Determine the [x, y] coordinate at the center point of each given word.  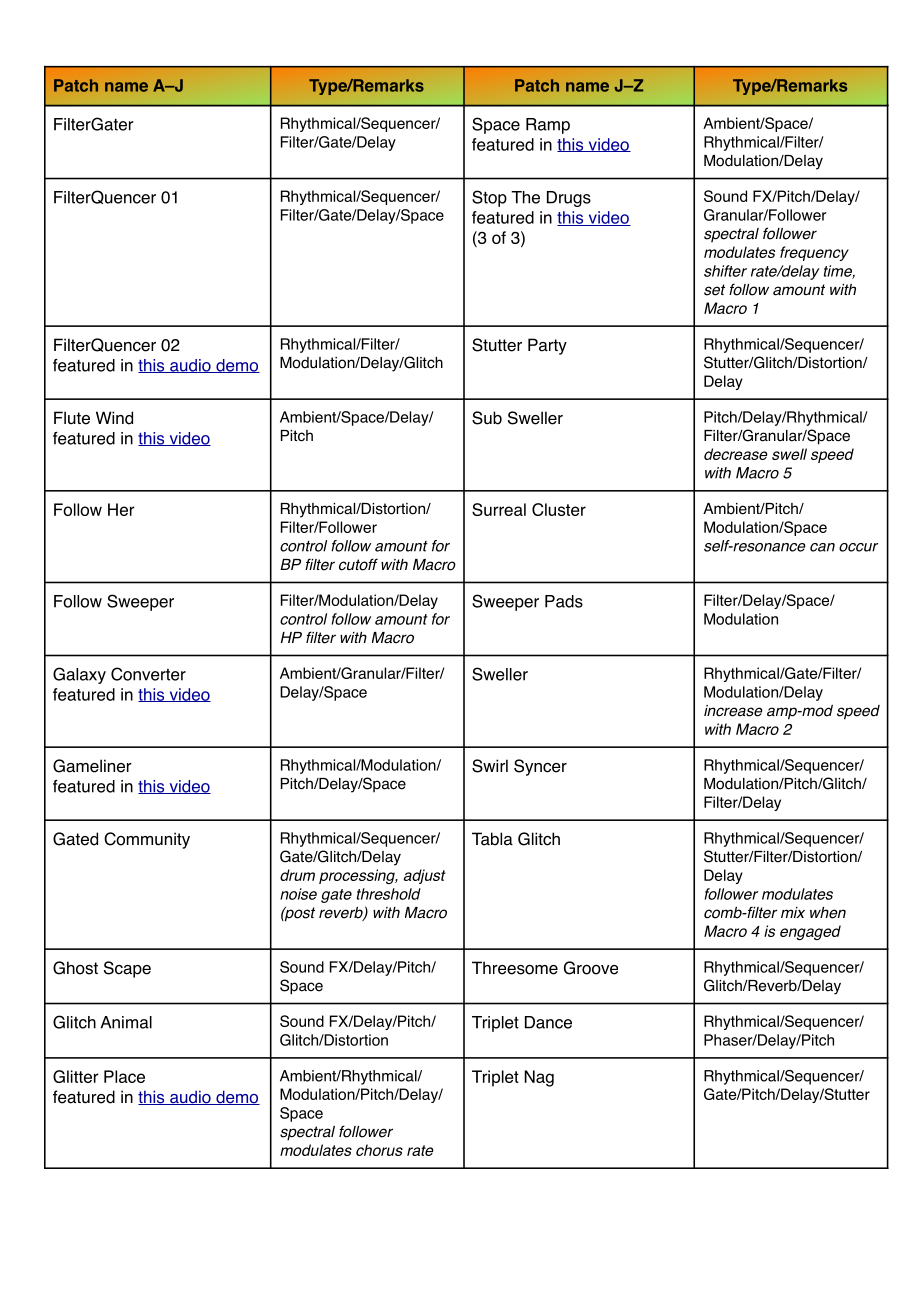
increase [733, 711]
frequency [814, 253]
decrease [736, 454]
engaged [810, 932]
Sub [487, 418]
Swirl [490, 766]
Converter [148, 674]
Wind [114, 418]
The [525, 197]
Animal [126, 1022]
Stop [489, 198]
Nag [539, 1078]
